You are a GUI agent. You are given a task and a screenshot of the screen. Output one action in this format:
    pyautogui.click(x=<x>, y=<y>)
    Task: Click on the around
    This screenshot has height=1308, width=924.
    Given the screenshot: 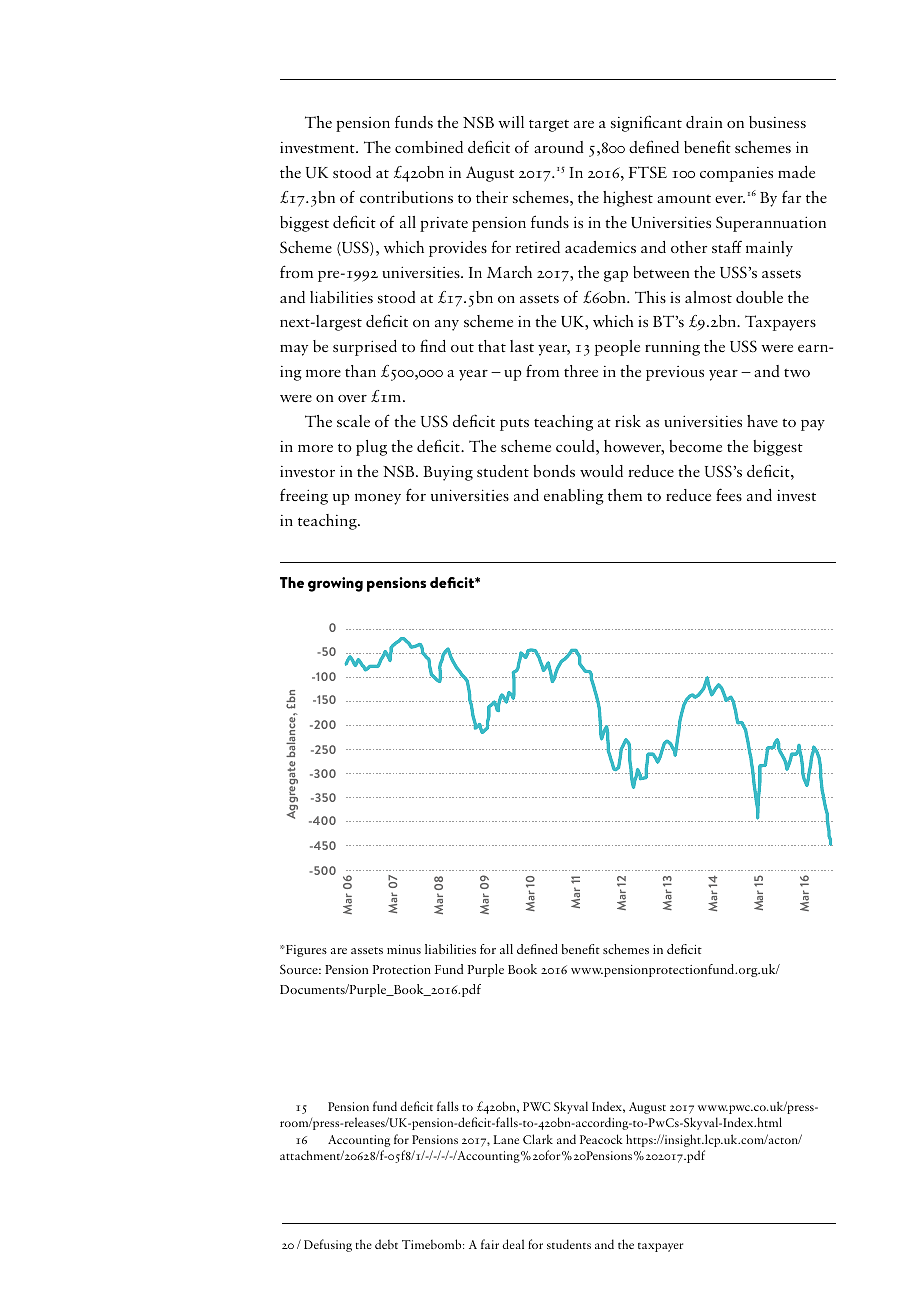 What is the action you would take?
    pyautogui.click(x=558, y=147)
